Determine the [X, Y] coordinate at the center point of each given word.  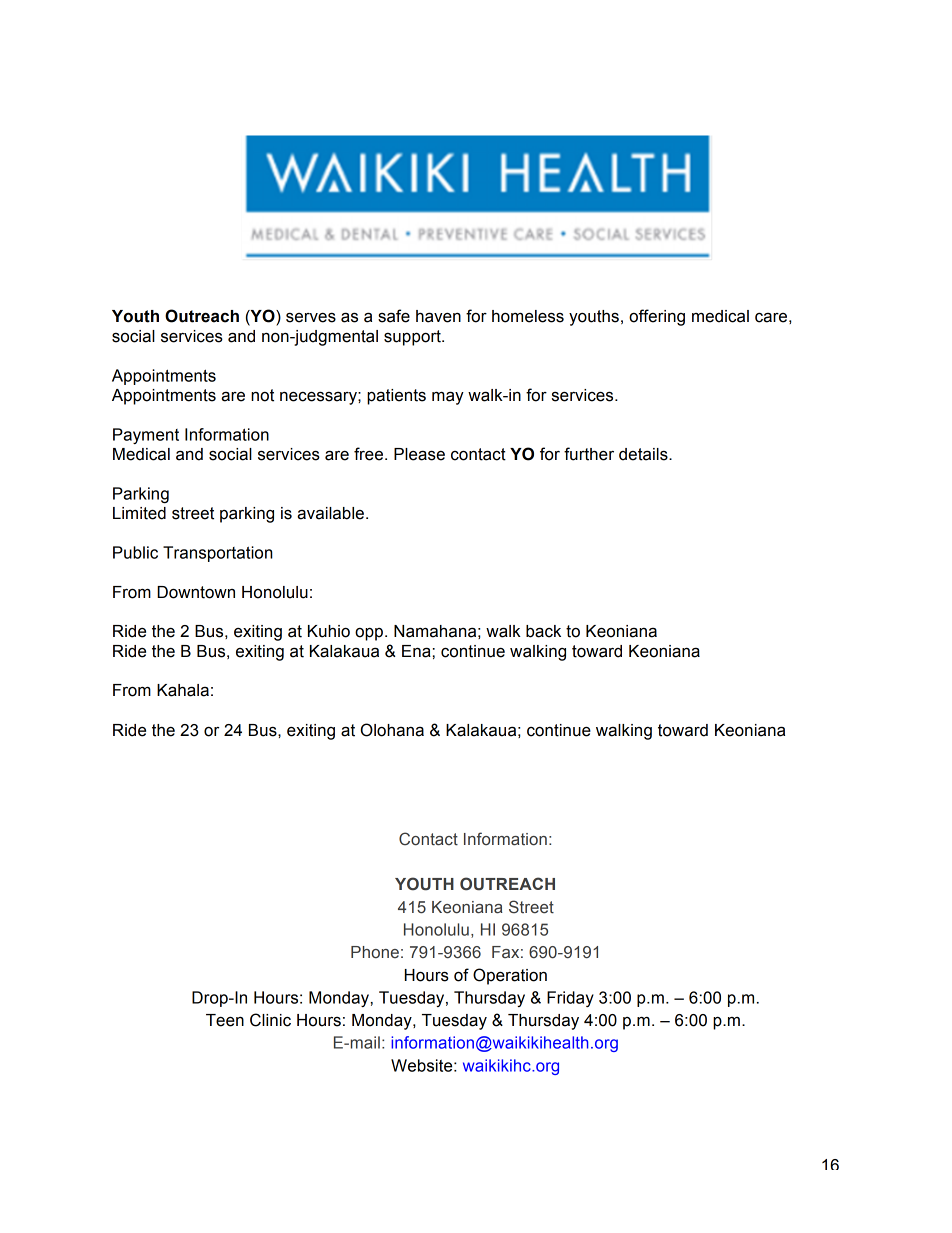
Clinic [270, 1020]
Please [419, 454]
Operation [510, 976]
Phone [375, 952]
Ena [416, 651]
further [589, 454]
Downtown [196, 592]
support [413, 338]
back [543, 631]
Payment [146, 436]
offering [657, 317]
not [262, 395]
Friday [570, 999]
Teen [225, 1020]
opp [369, 634]
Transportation [218, 554]
